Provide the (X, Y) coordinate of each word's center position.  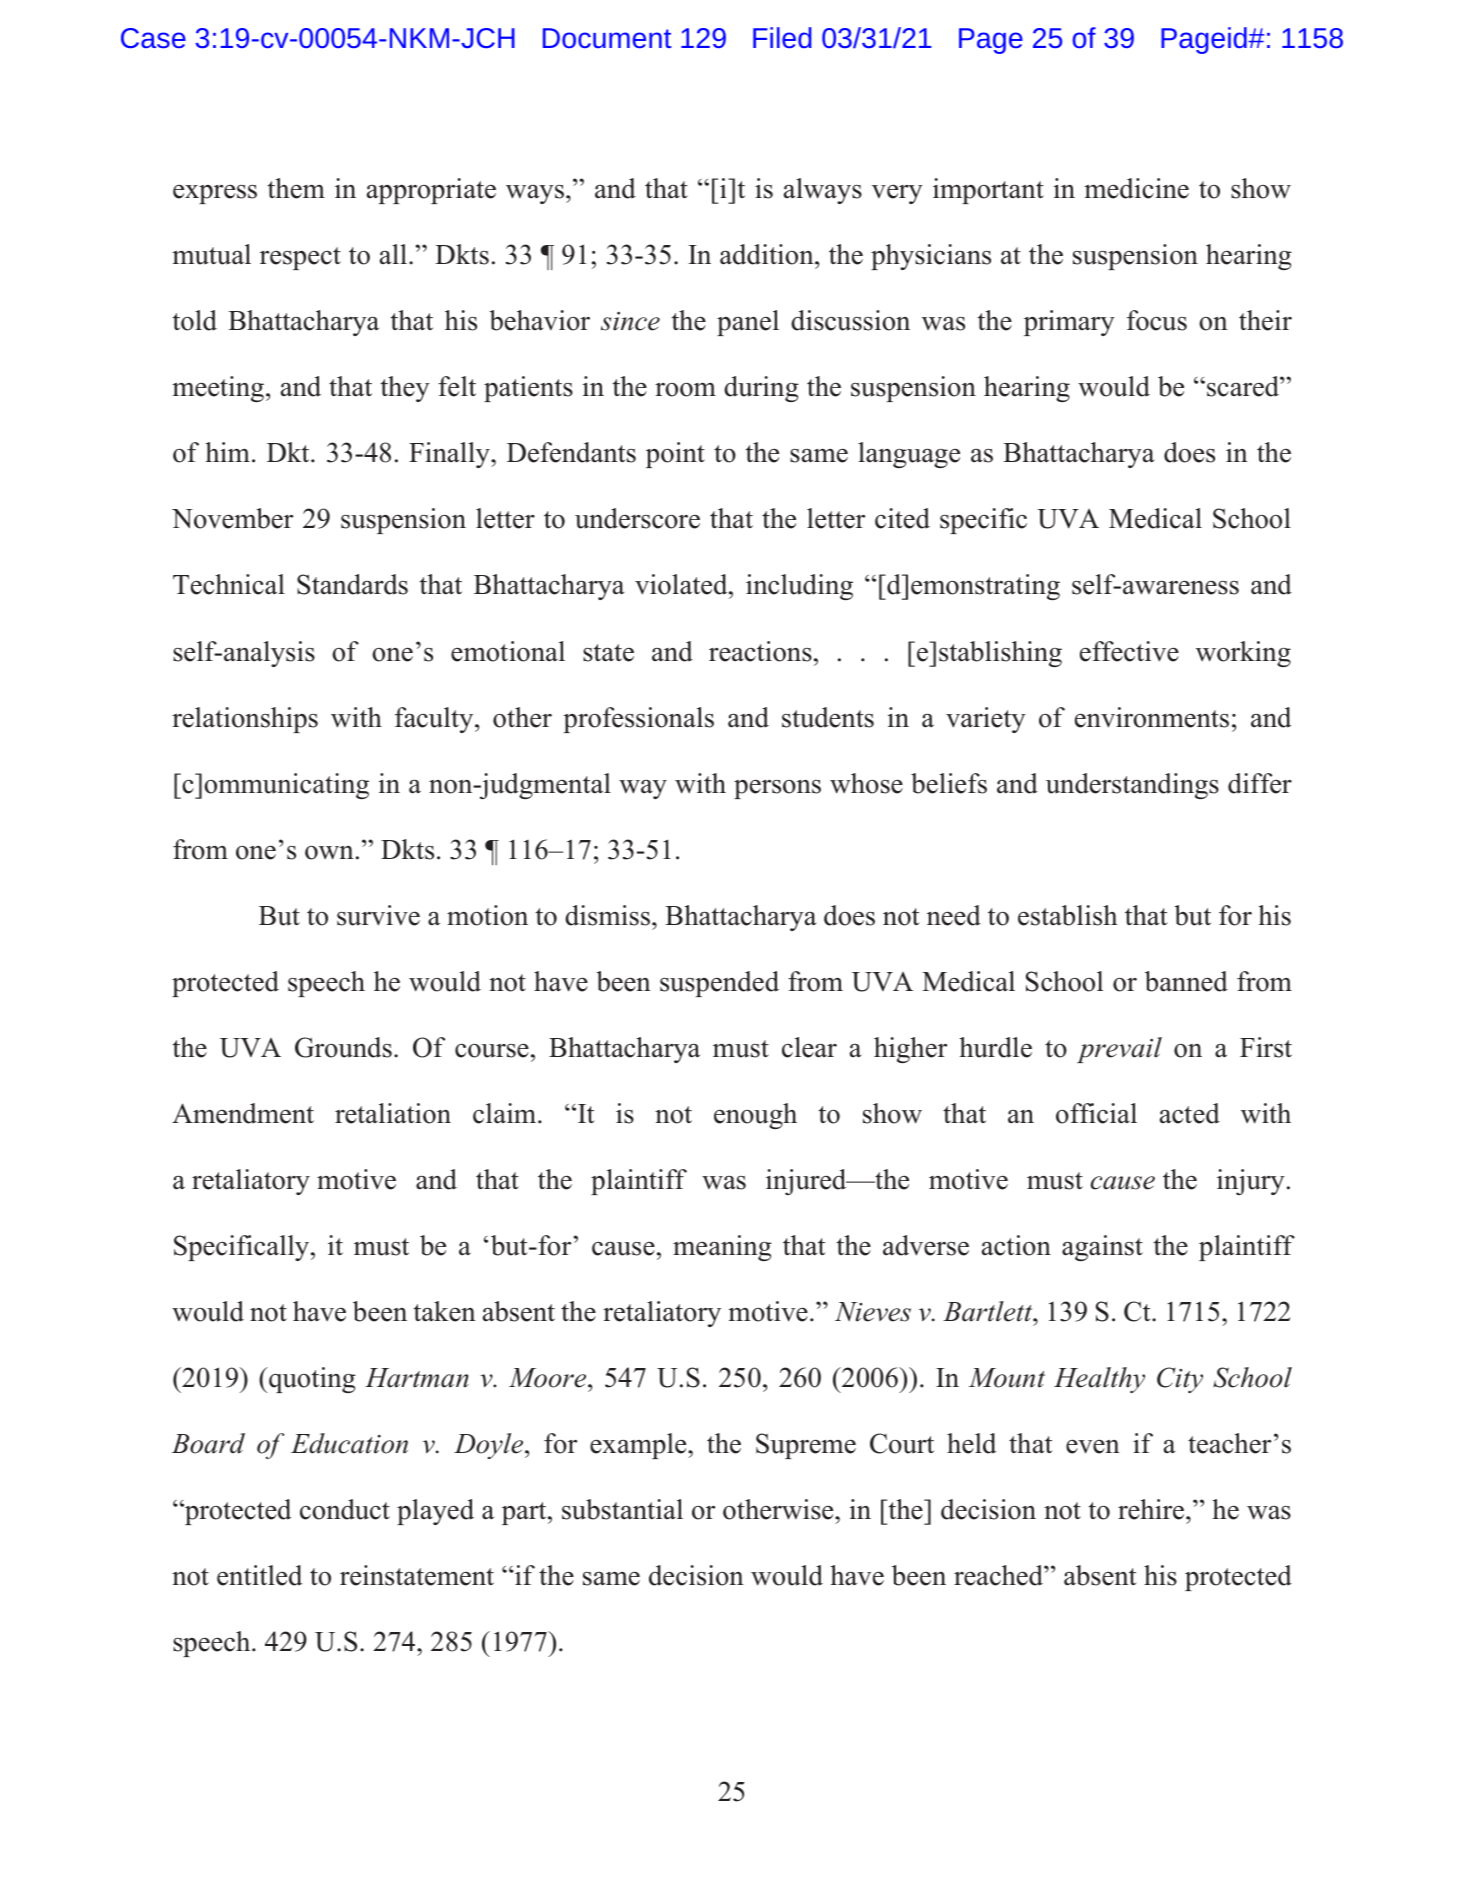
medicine (1136, 188)
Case (153, 38)
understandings (1132, 786)
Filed (782, 37)
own (329, 853)
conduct (345, 1509)
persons (777, 789)
